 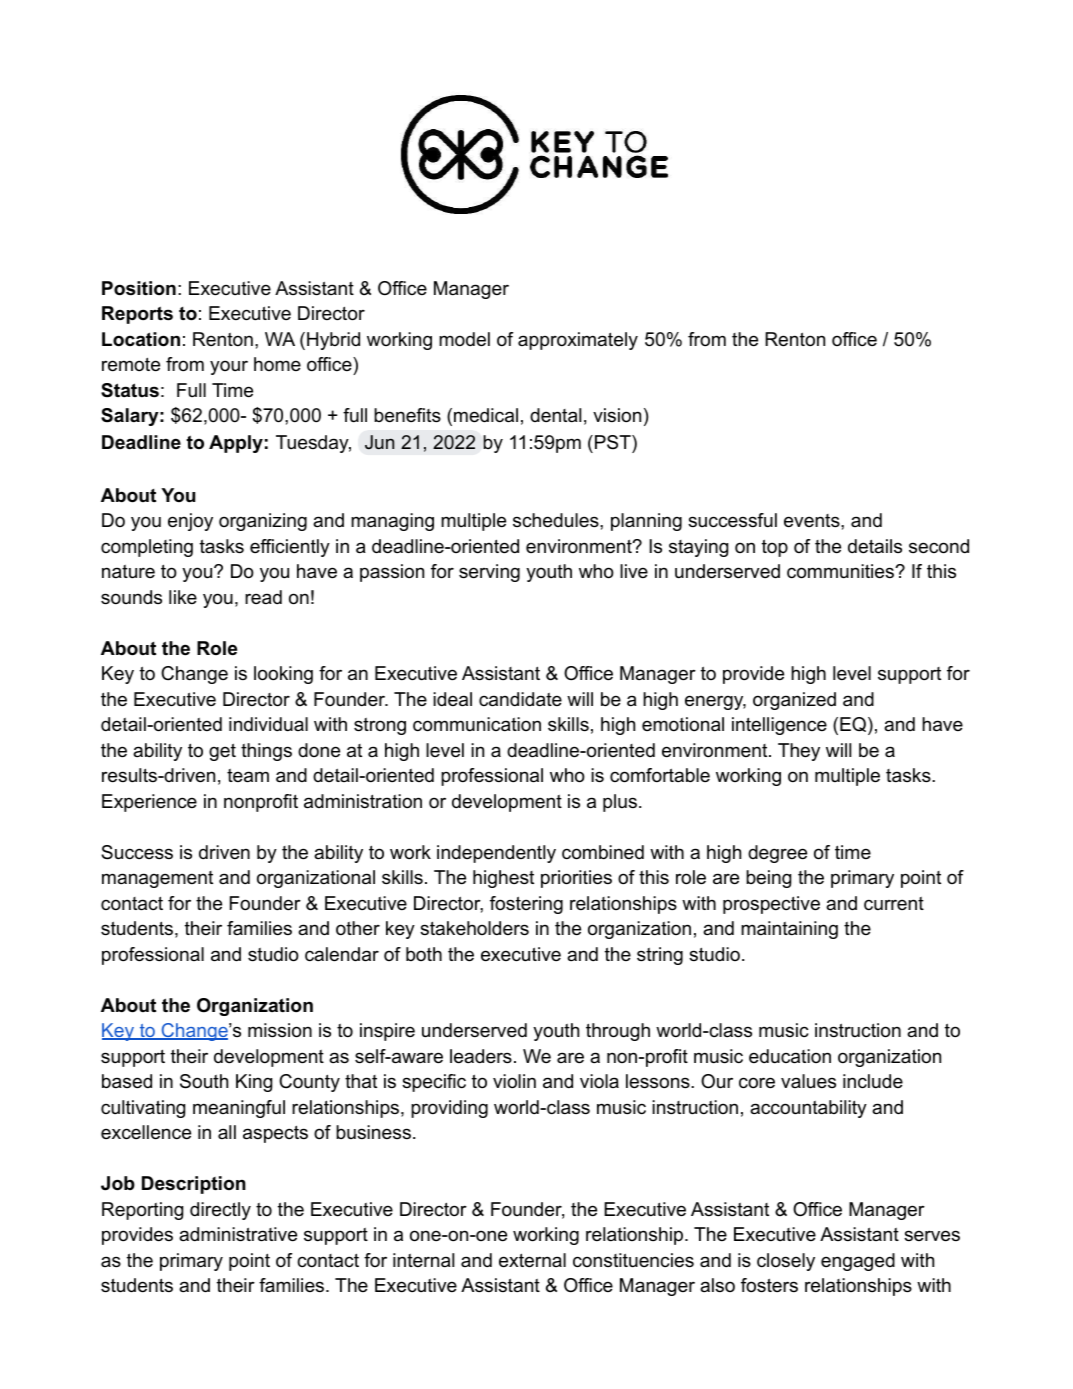 I want to click on external, so click(x=532, y=1260).
